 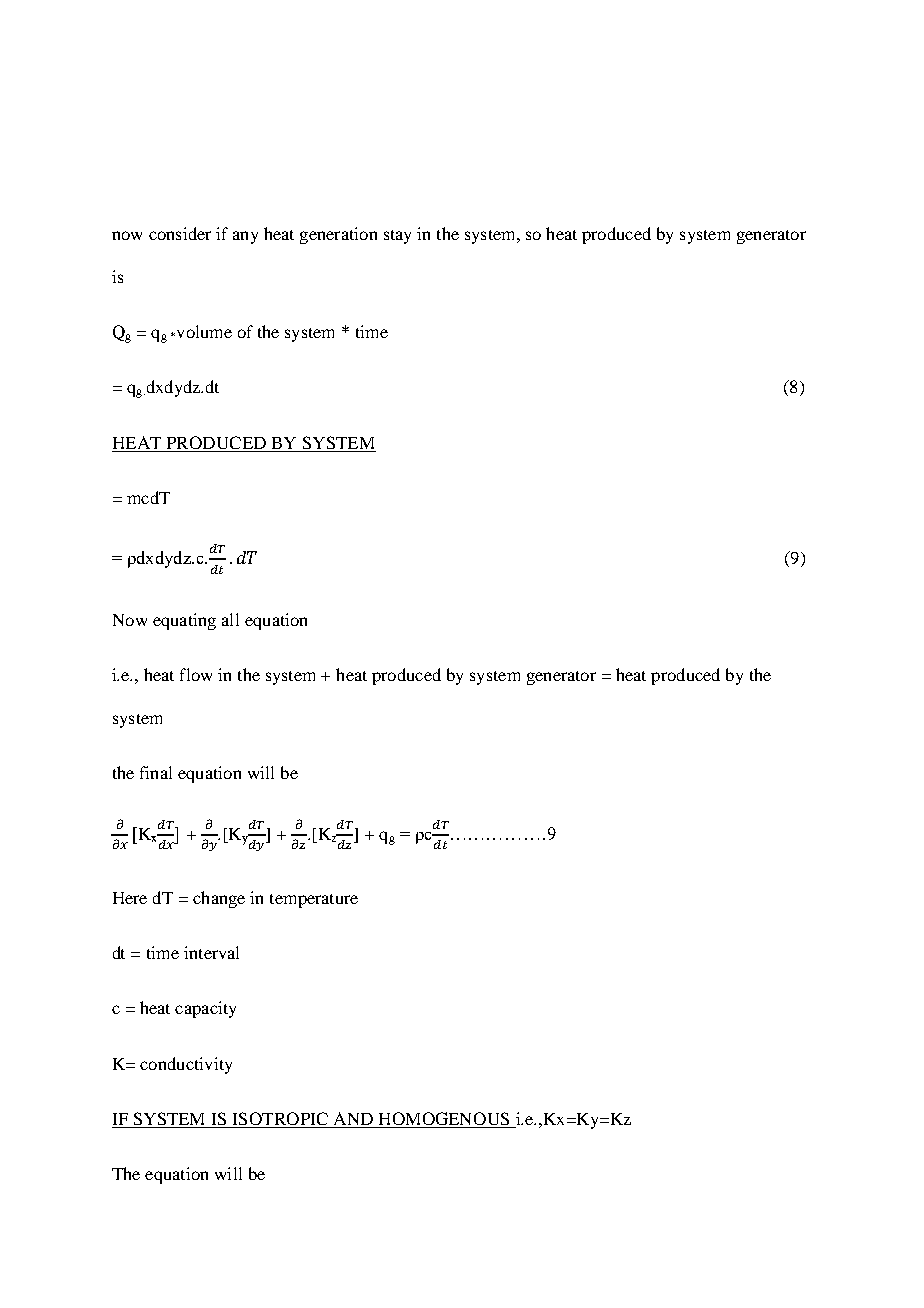 What do you see at coordinates (245, 237) in the screenshot?
I see `any` at bounding box center [245, 237].
